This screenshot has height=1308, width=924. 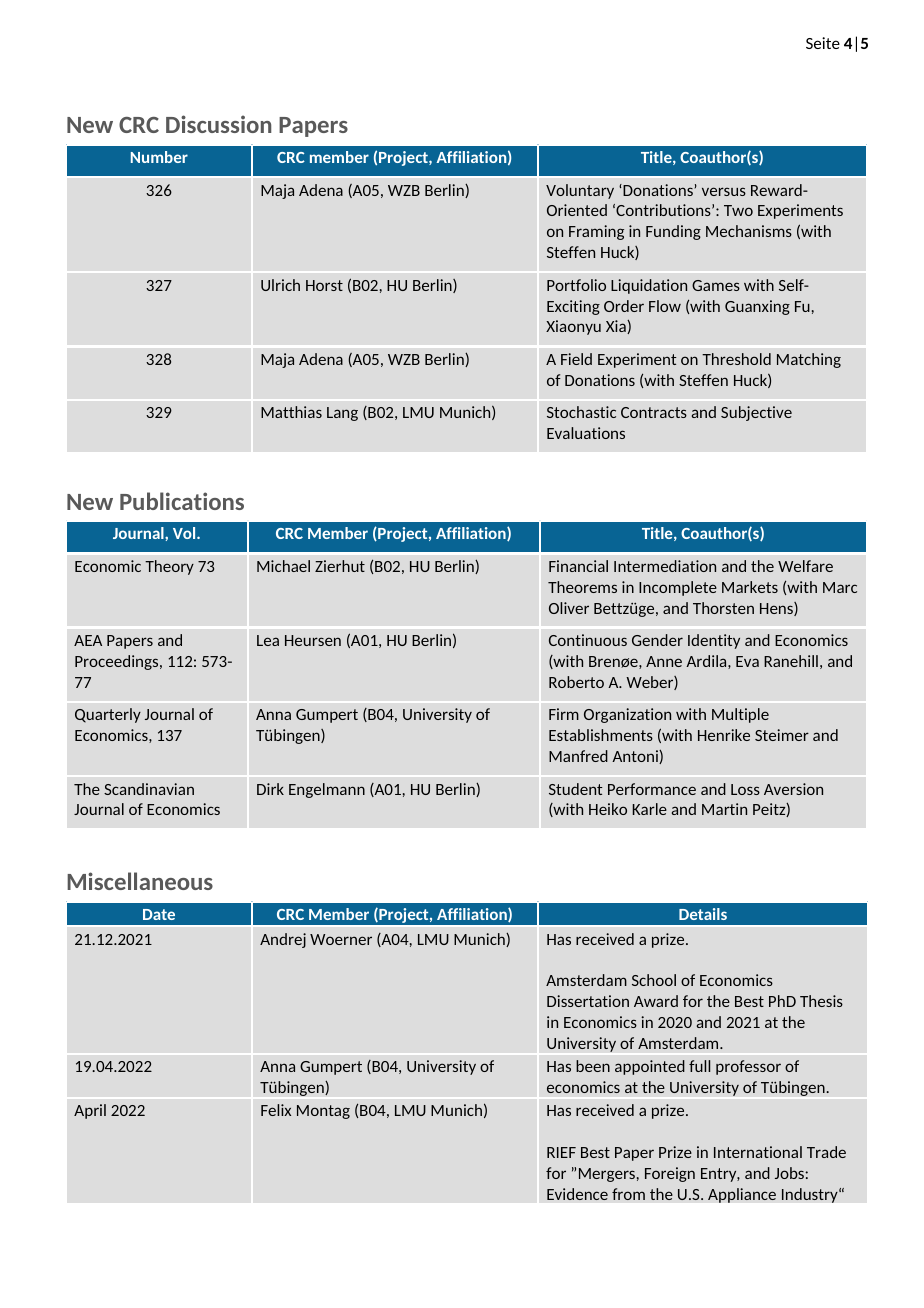 What do you see at coordinates (736, 359) in the screenshot?
I see `Threshold` at bounding box center [736, 359].
